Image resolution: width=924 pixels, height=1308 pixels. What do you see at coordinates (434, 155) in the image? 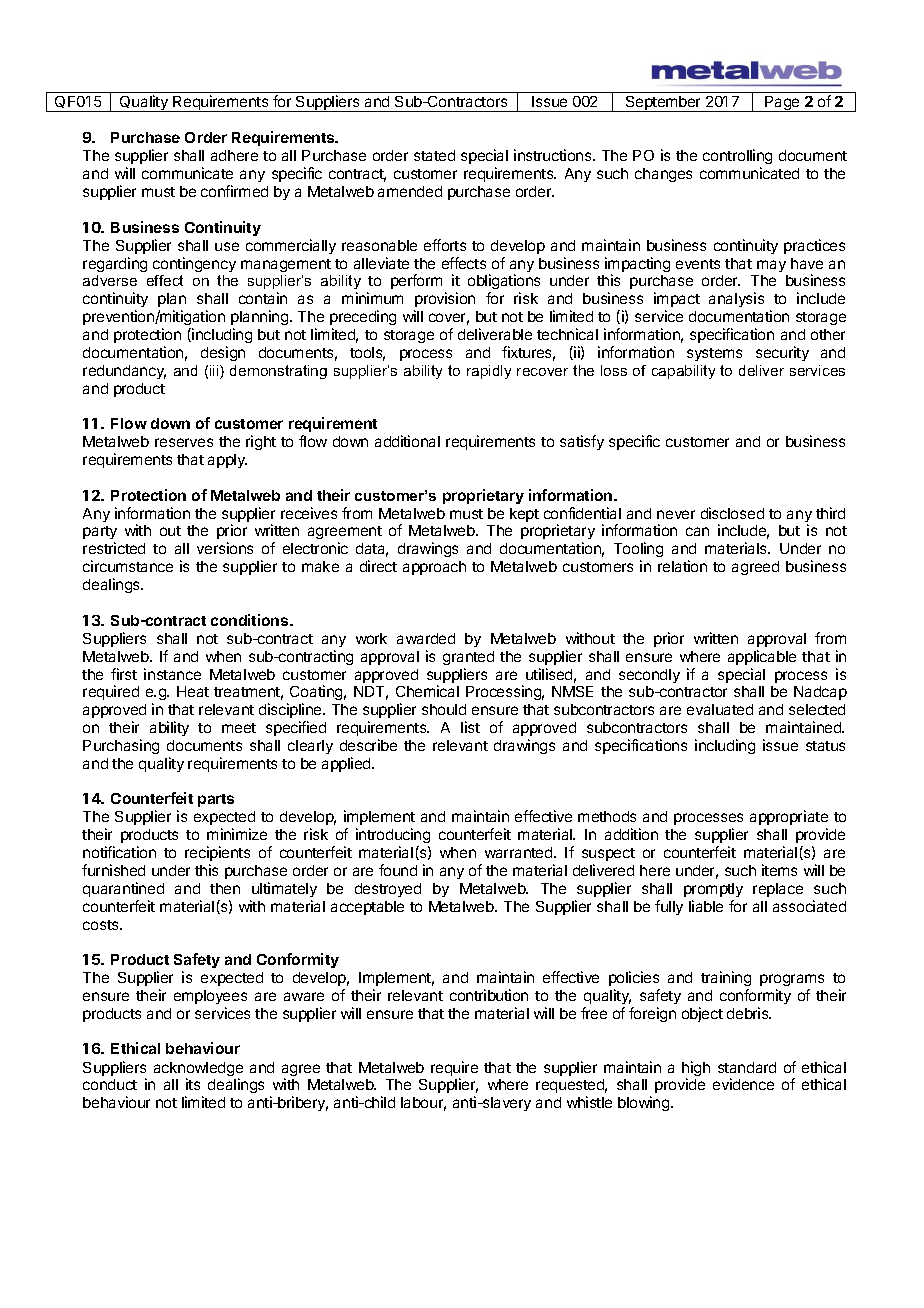
I see `stated` at bounding box center [434, 155].
